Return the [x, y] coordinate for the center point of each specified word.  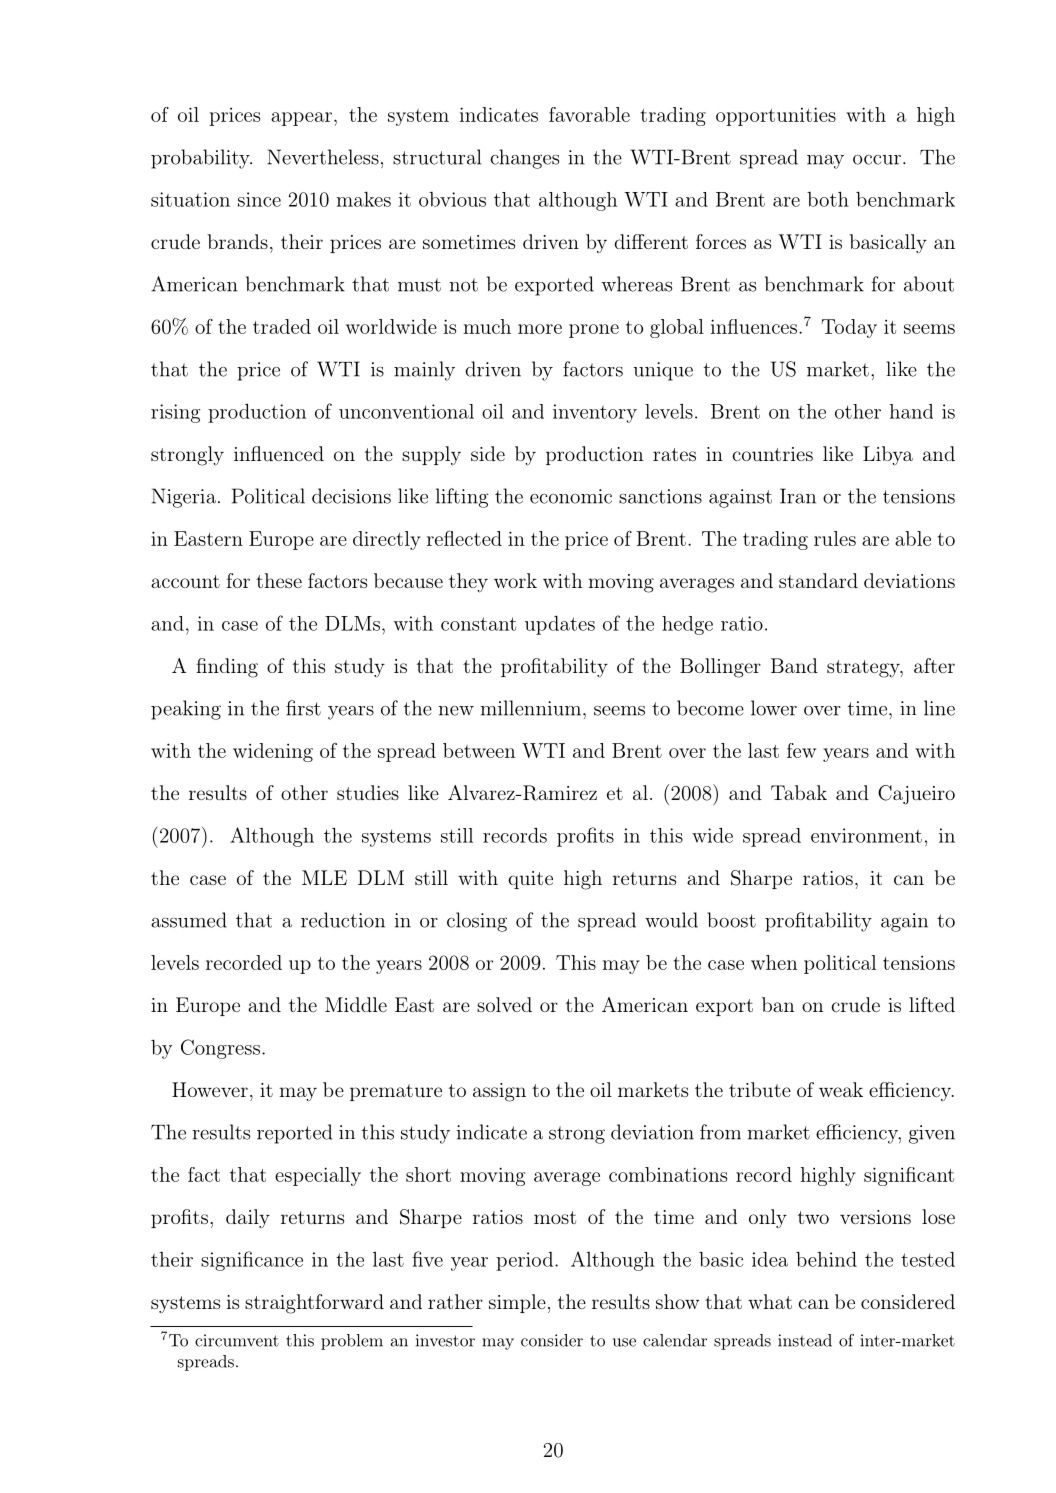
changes [524, 159]
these [279, 580]
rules [835, 538]
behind [826, 1259]
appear [301, 119]
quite [530, 880]
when [774, 962]
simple [517, 1303]
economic [571, 496]
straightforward [314, 1304]
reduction [343, 920]
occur [877, 160]
